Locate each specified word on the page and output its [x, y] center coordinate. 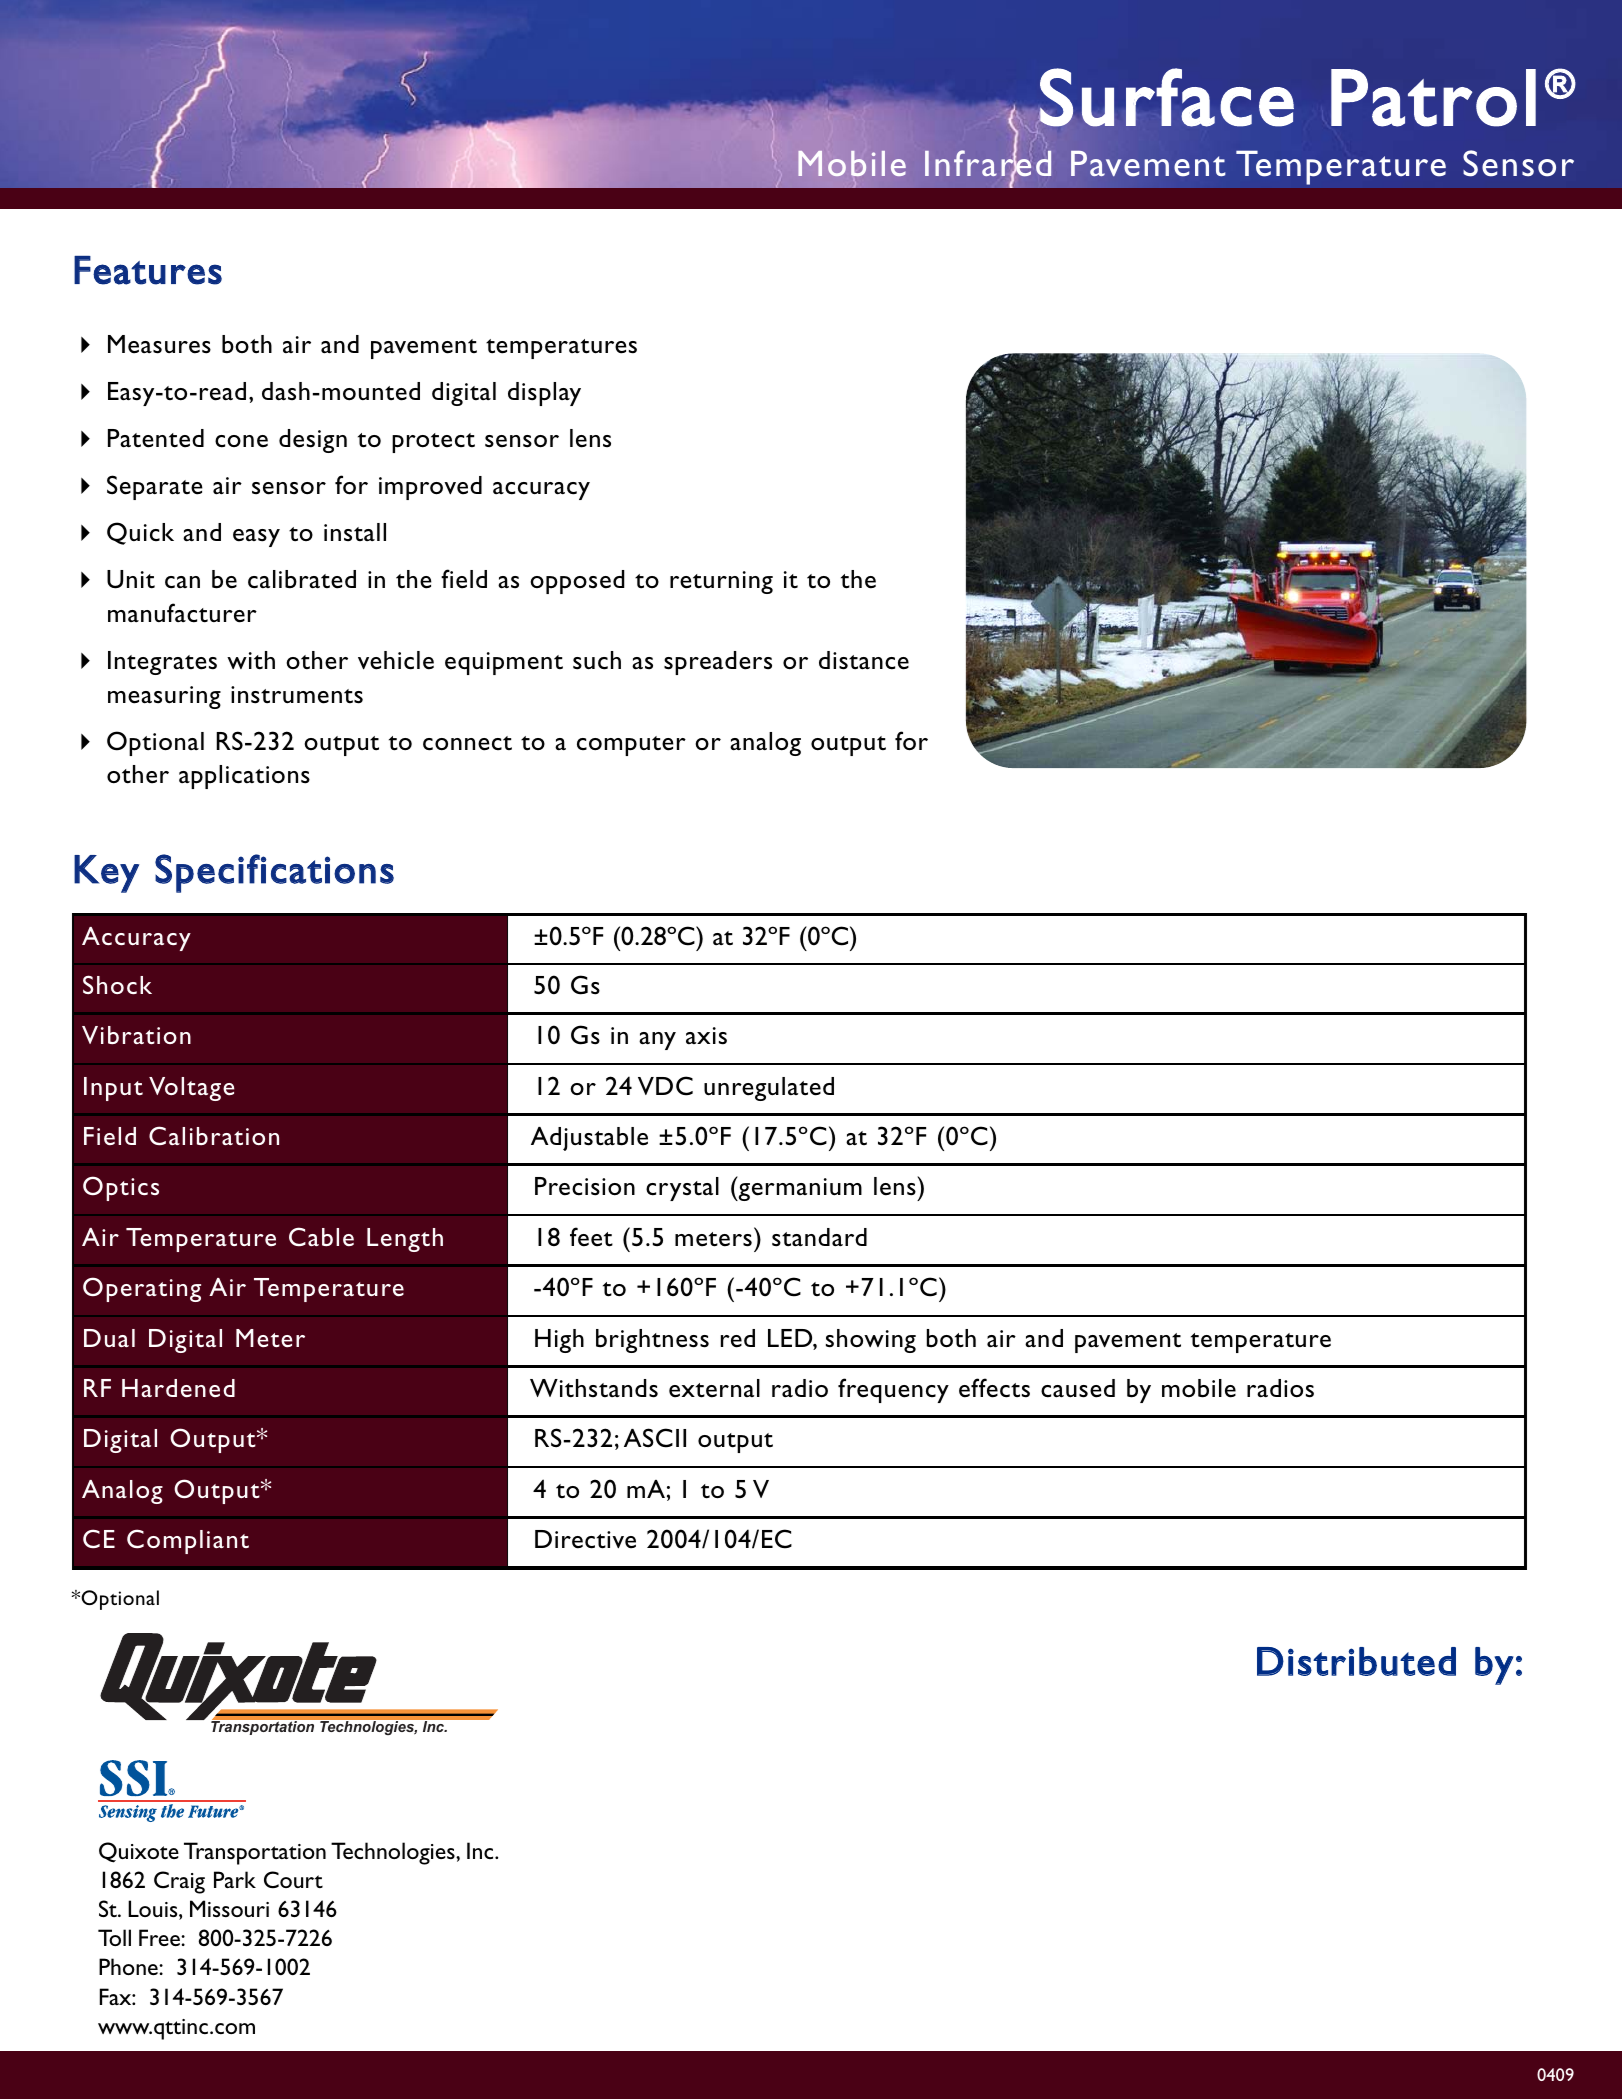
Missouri [229, 1908]
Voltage [191, 1089]
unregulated [769, 1089]
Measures [159, 344]
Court [293, 1880]
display [544, 394]
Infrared [988, 163]
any [657, 1041]
